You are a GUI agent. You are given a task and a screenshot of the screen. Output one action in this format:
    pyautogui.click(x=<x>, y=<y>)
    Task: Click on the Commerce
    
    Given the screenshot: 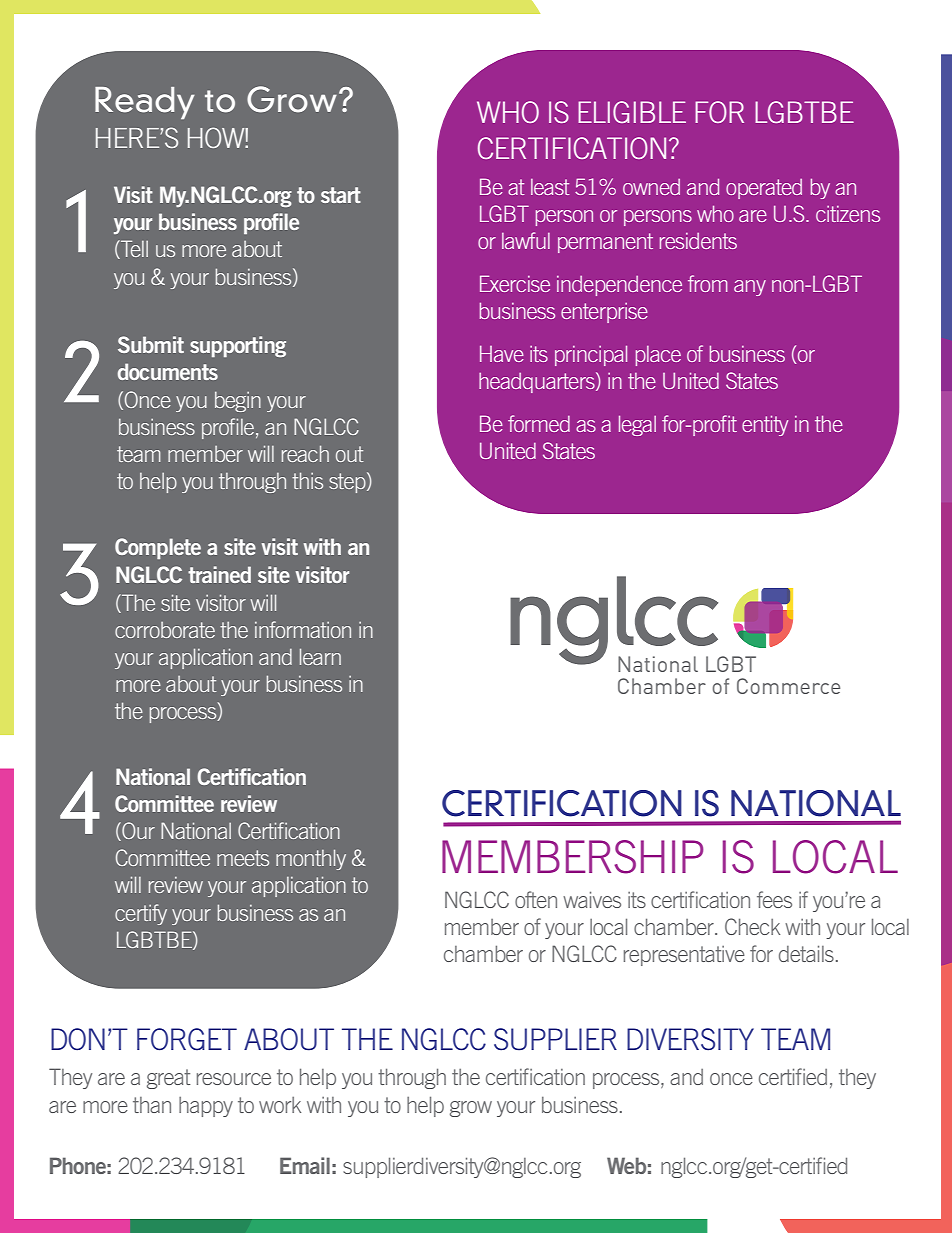 What is the action you would take?
    pyautogui.click(x=788, y=686)
